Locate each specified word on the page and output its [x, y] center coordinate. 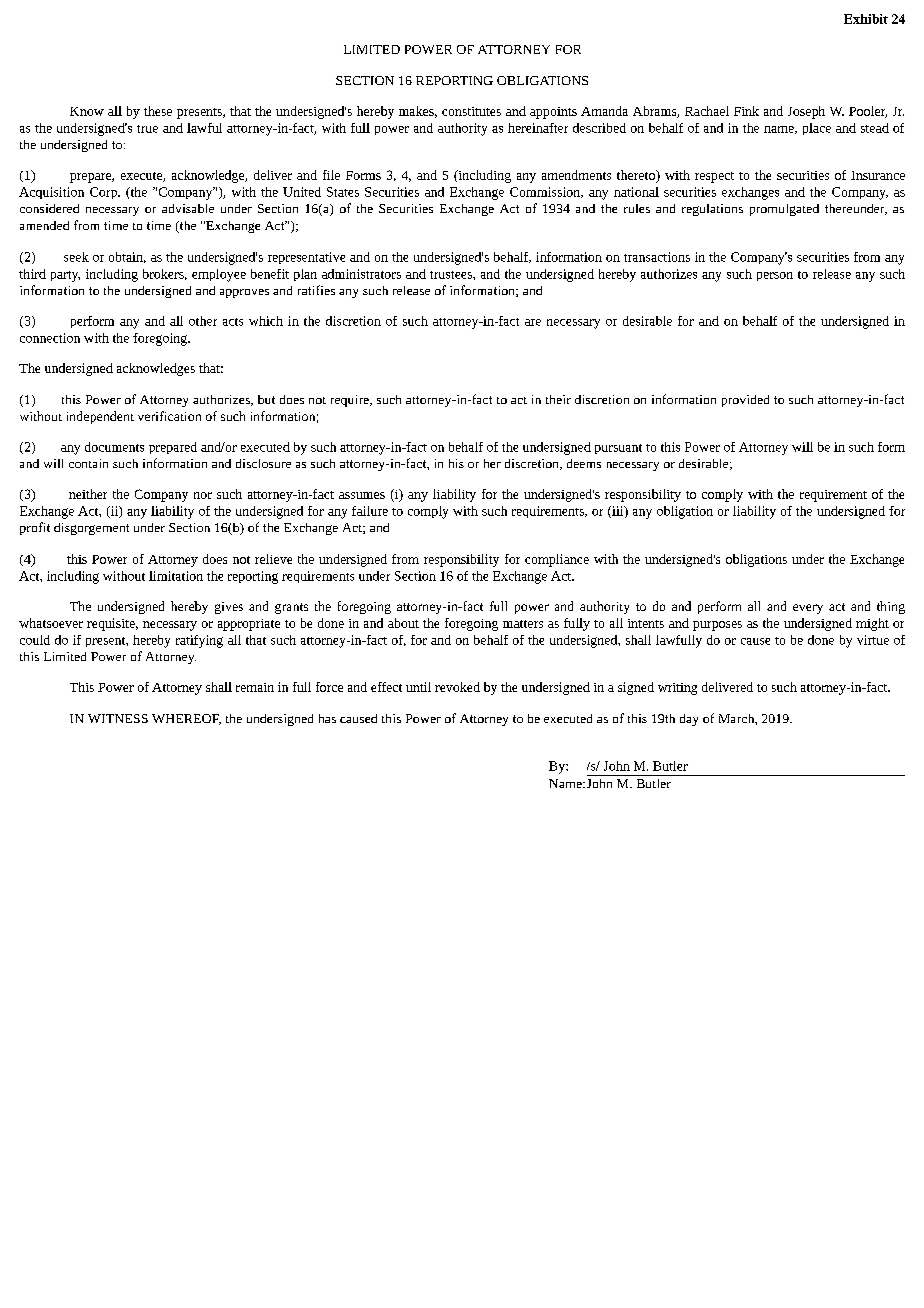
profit [35, 528]
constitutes [471, 111]
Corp [104, 193]
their [558, 399]
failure [370, 511]
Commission [546, 192]
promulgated [784, 210]
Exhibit [866, 19]
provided [745, 401]
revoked [457, 687]
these [158, 111]
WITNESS [118, 718]
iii [618, 512]
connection [50, 338]
